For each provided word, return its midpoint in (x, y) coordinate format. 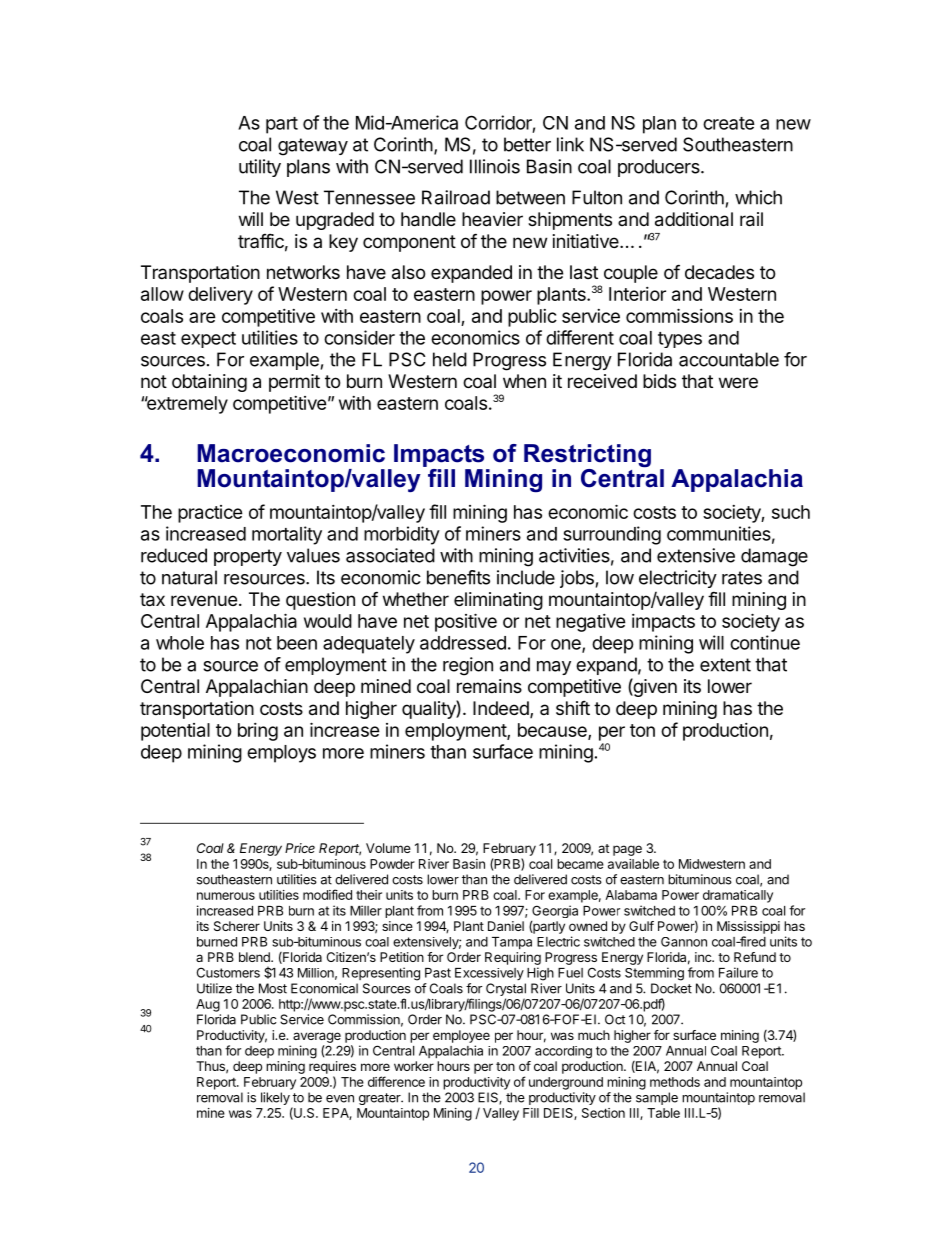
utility (260, 168)
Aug (208, 1005)
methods (675, 1082)
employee (461, 1036)
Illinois (495, 166)
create (729, 123)
